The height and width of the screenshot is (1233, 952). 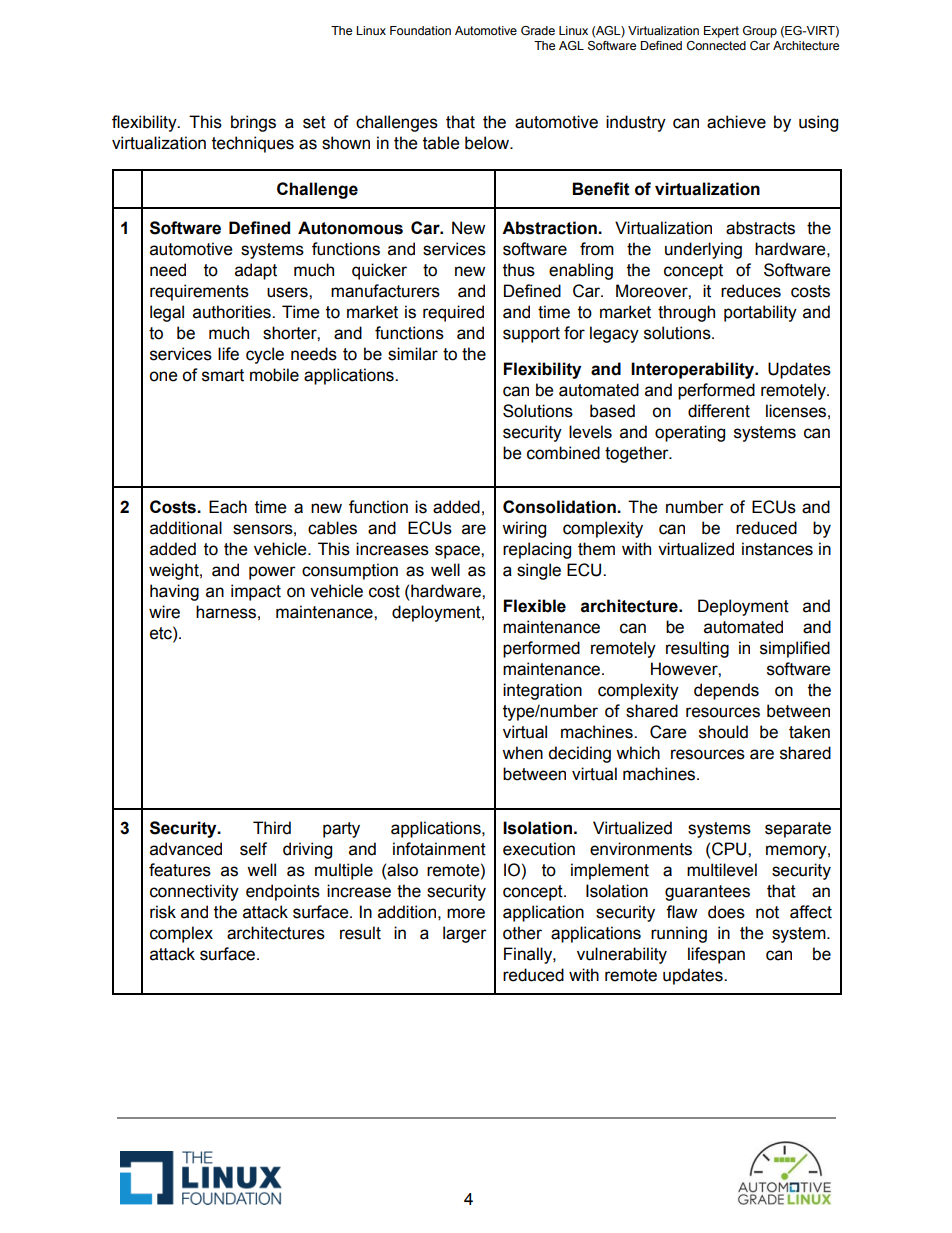 I want to click on wiring, so click(x=524, y=529).
